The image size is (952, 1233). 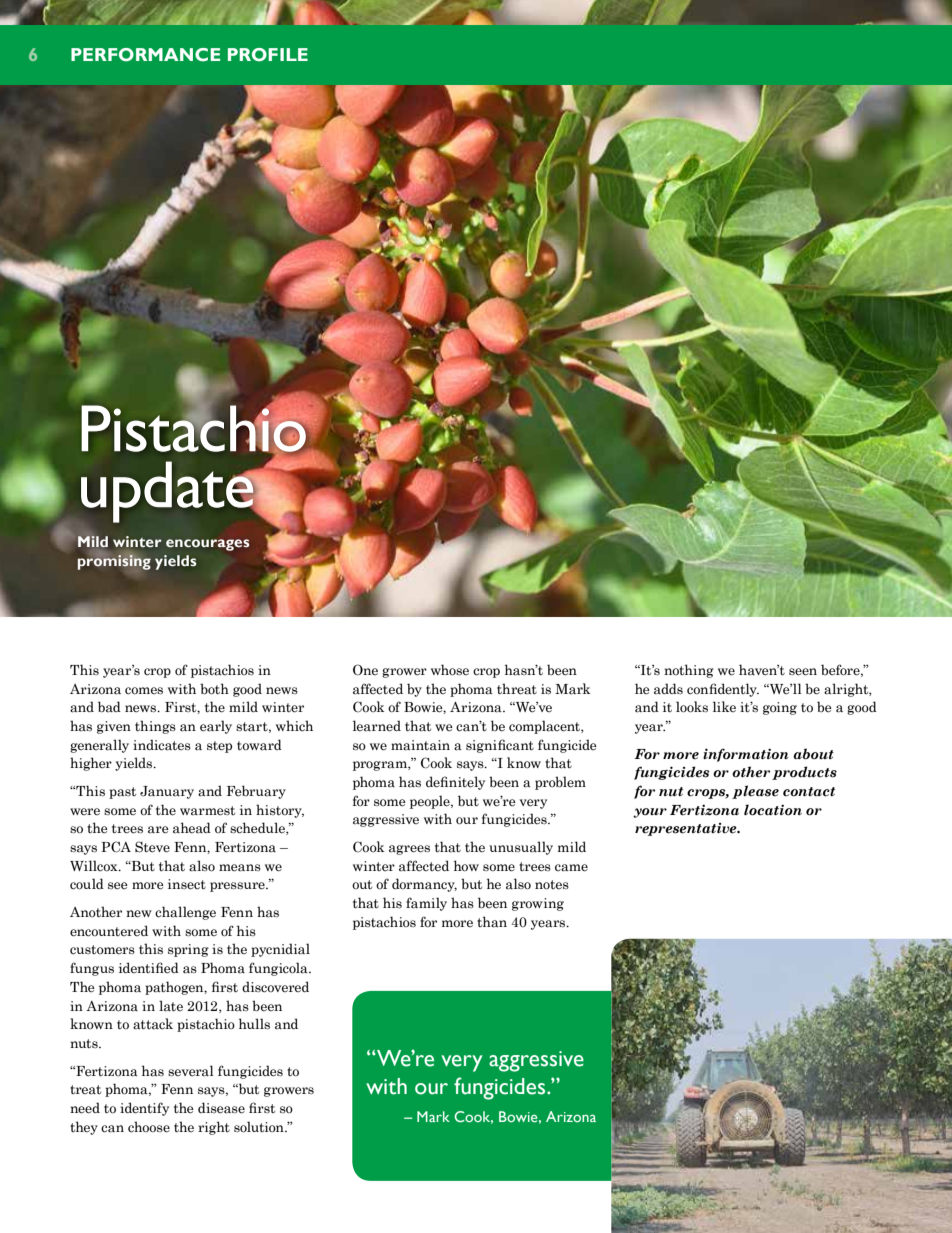 I want to click on seen, so click(x=803, y=672).
